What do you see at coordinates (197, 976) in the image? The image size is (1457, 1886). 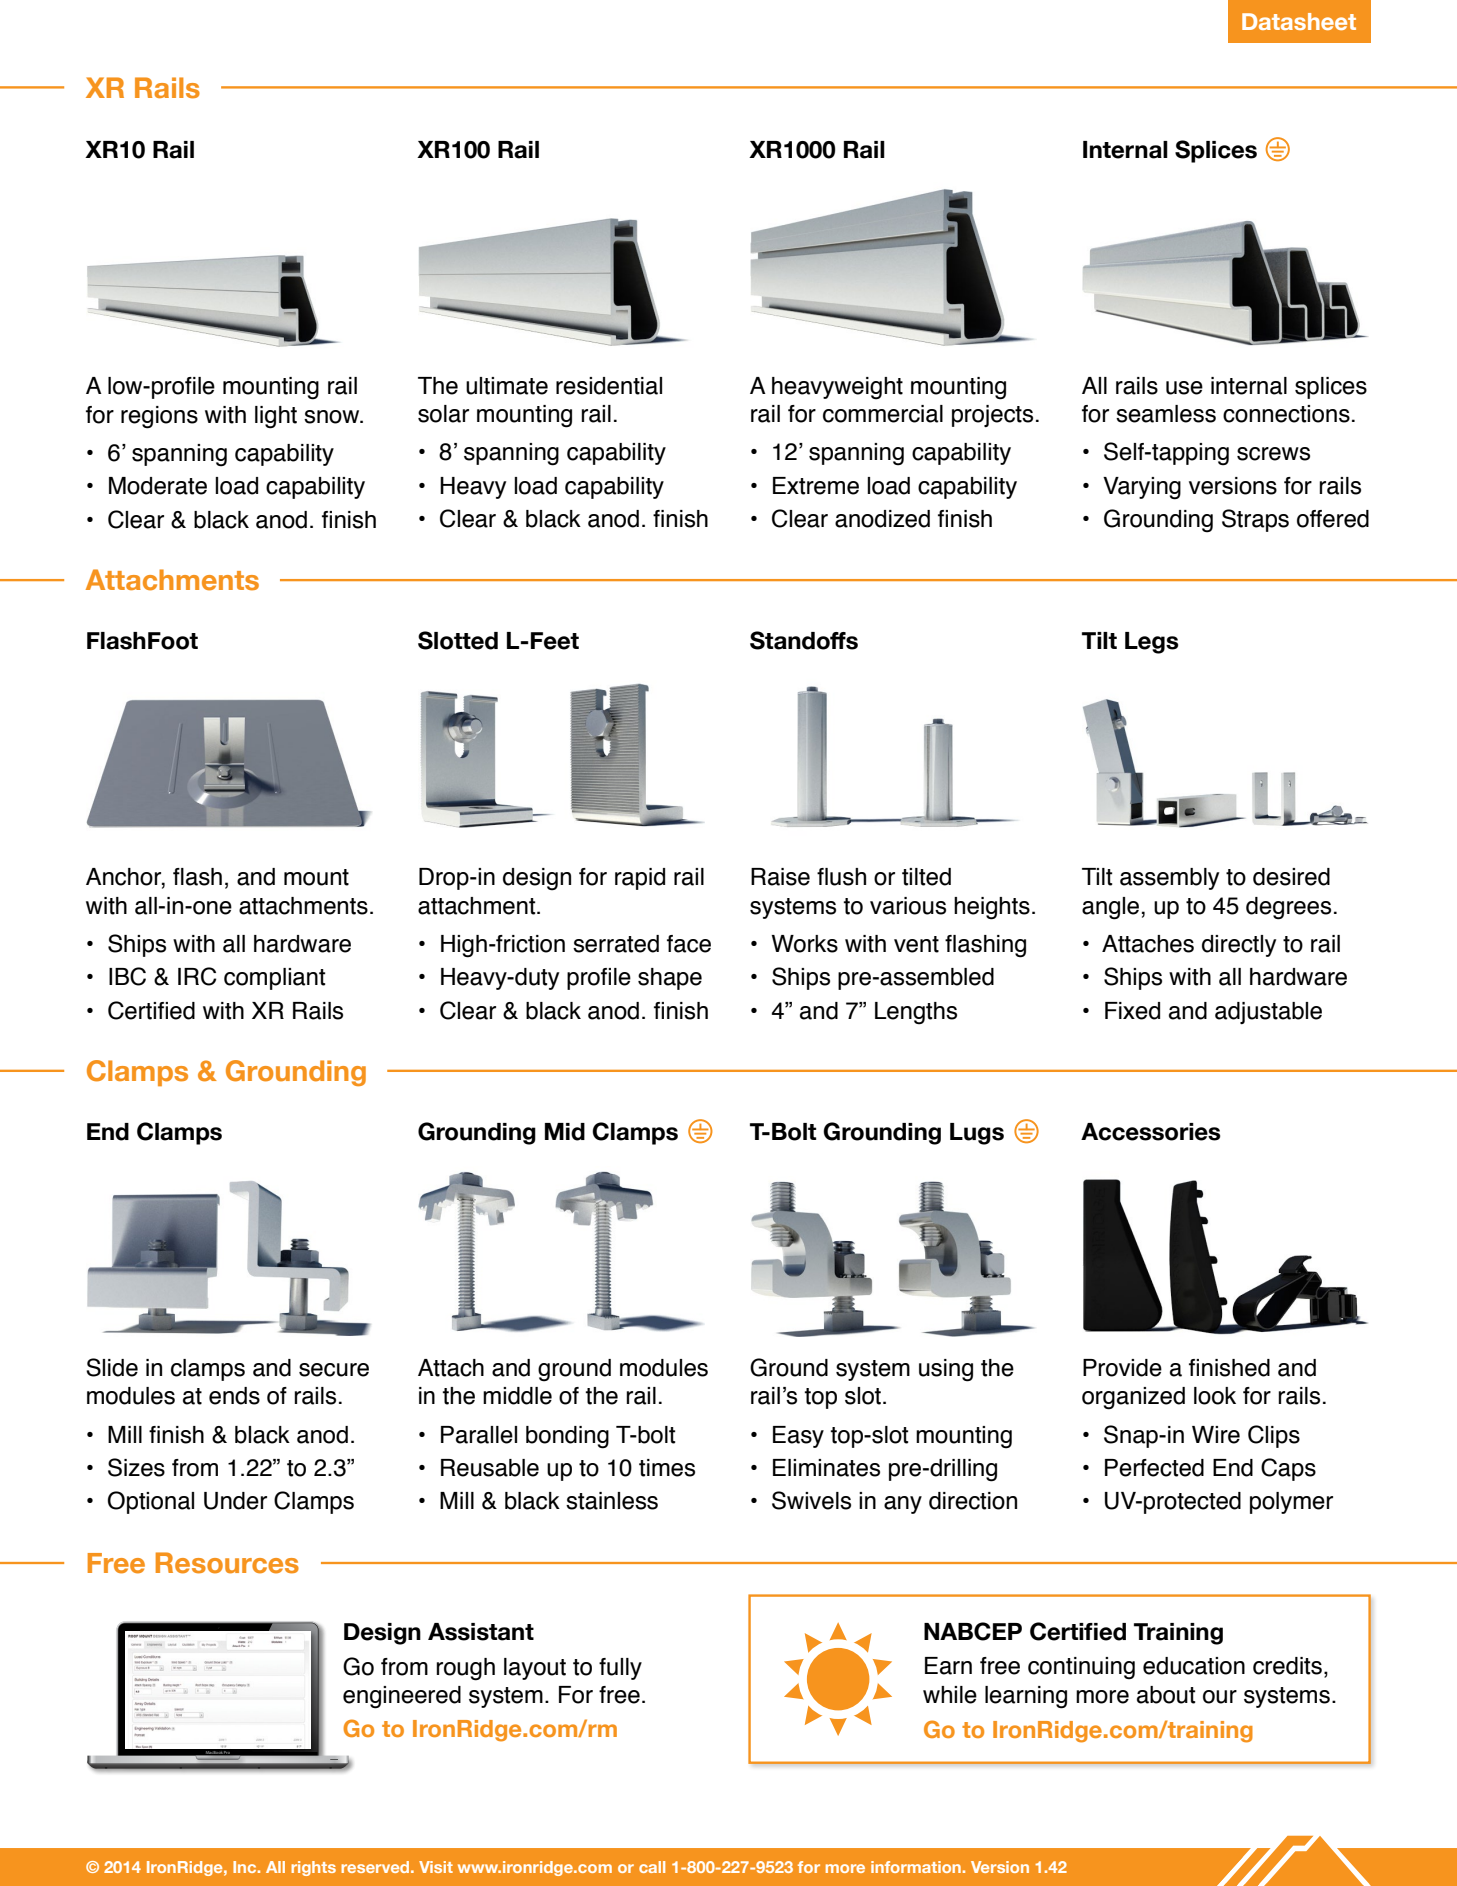 I see `IRC` at bounding box center [197, 976].
